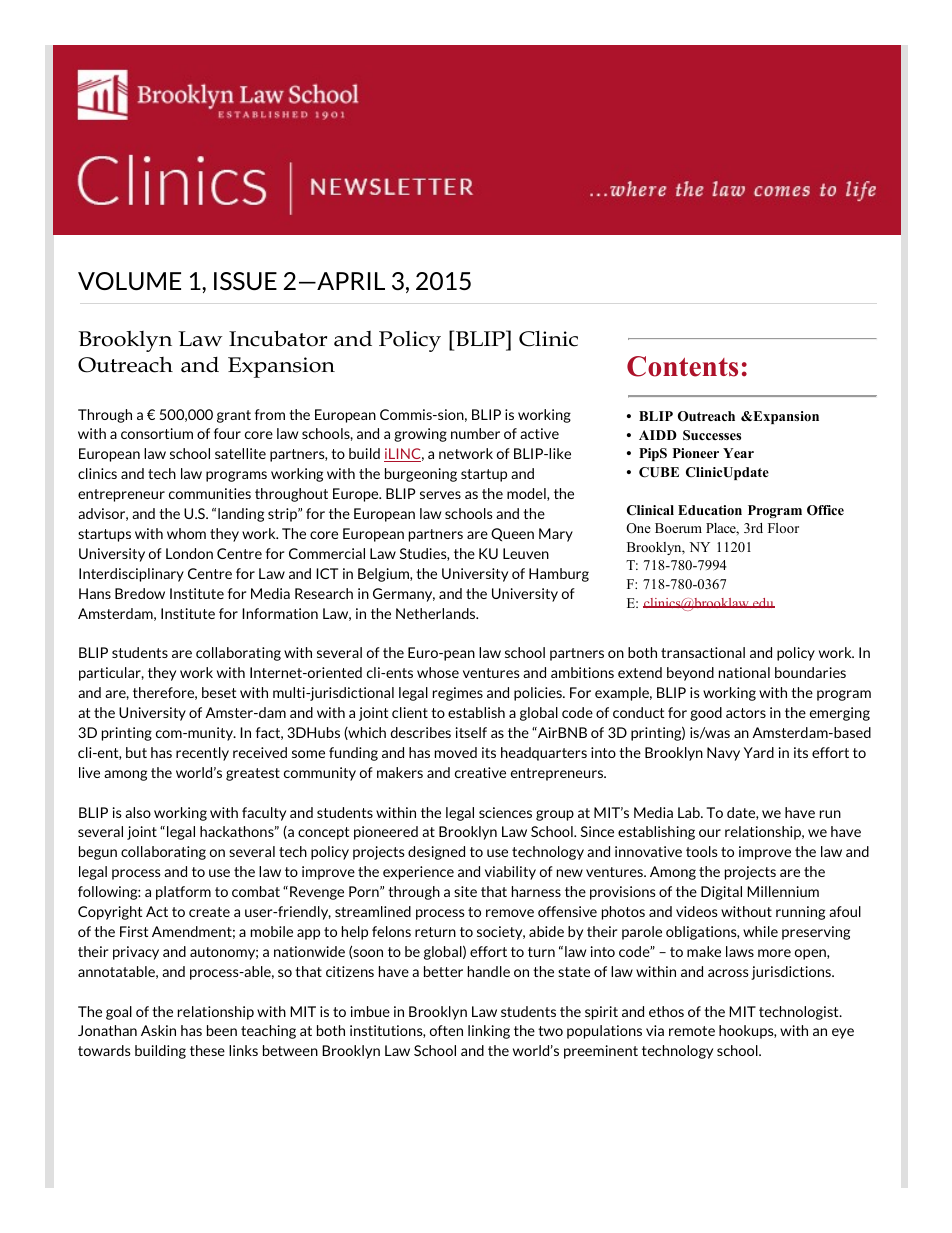 The image size is (952, 1233). Describe the element at coordinates (129, 281) in the screenshot. I see `VOLUME` at that location.
